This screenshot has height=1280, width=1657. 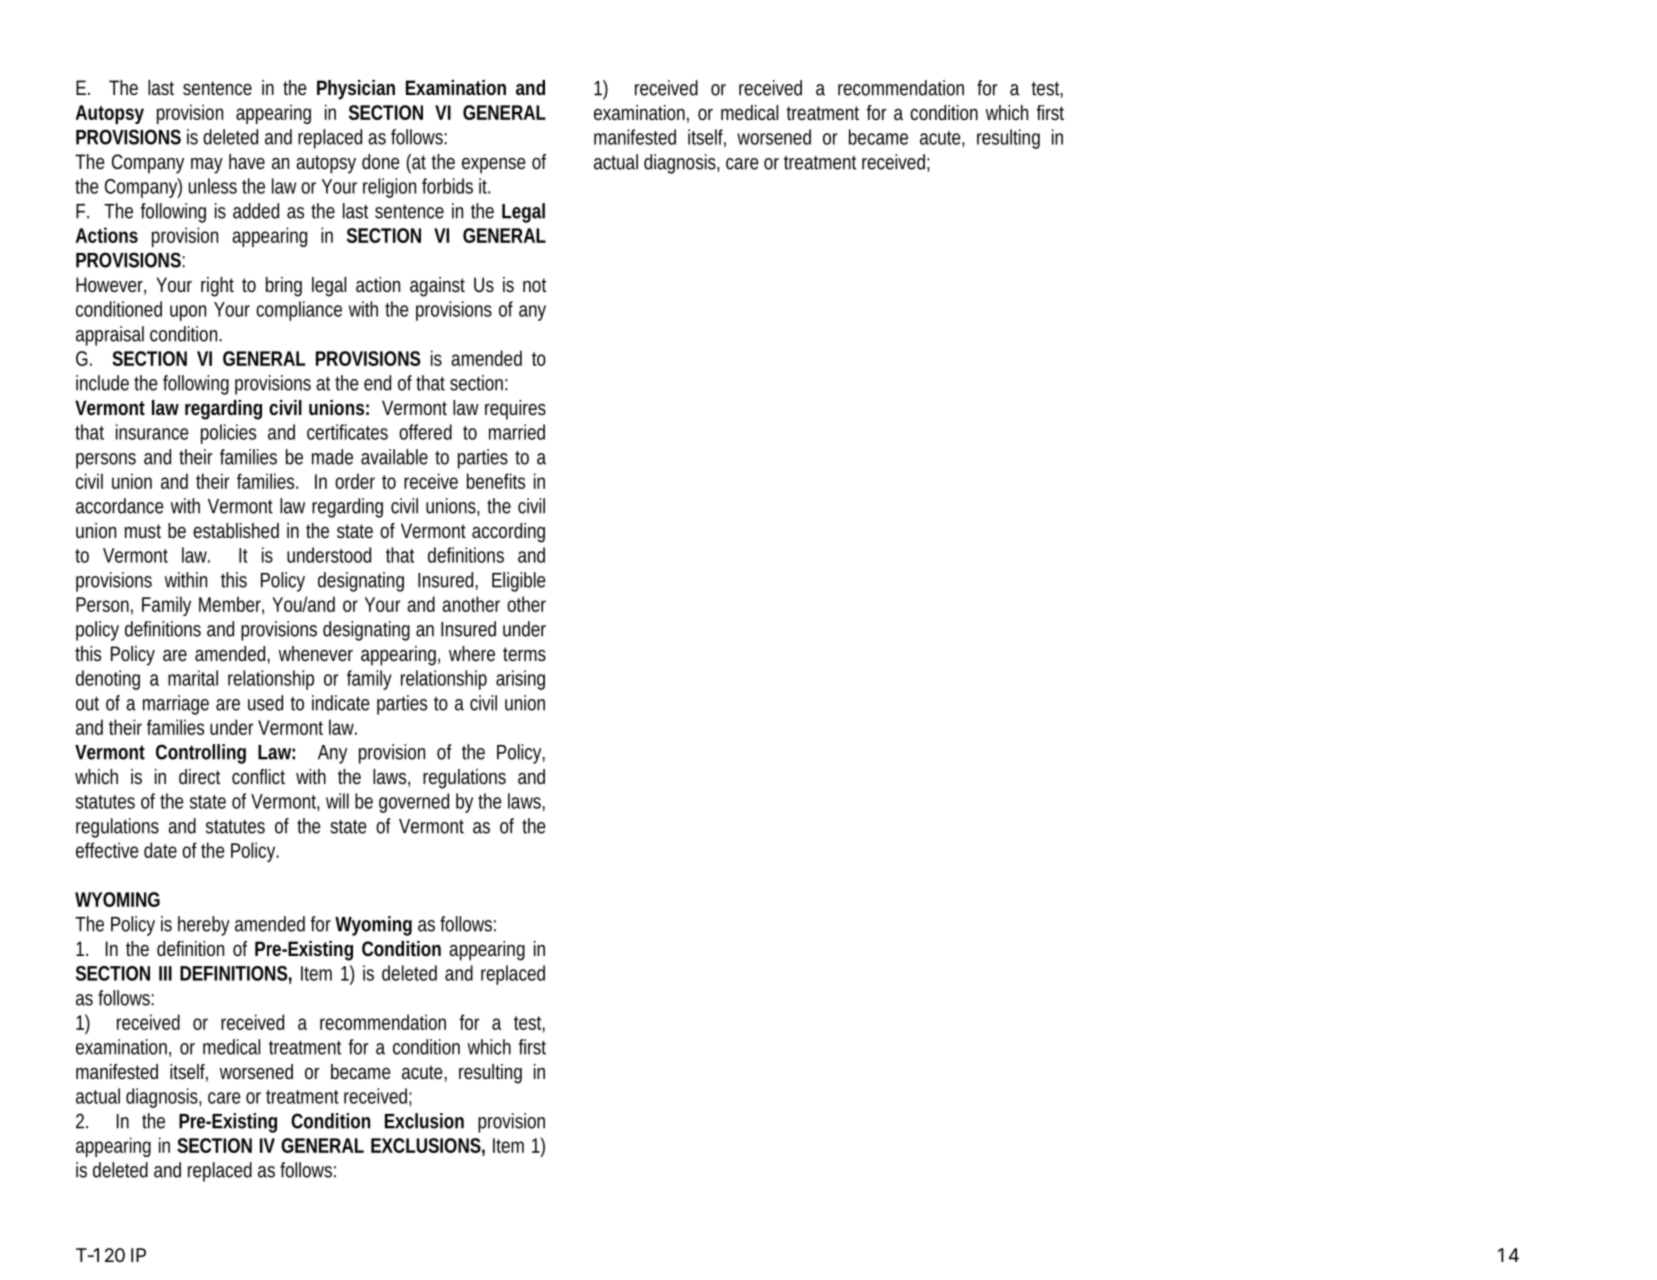 What do you see at coordinates (356, 90) in the screenshot?
I see `Physician` at bounding box center [356, 90].
